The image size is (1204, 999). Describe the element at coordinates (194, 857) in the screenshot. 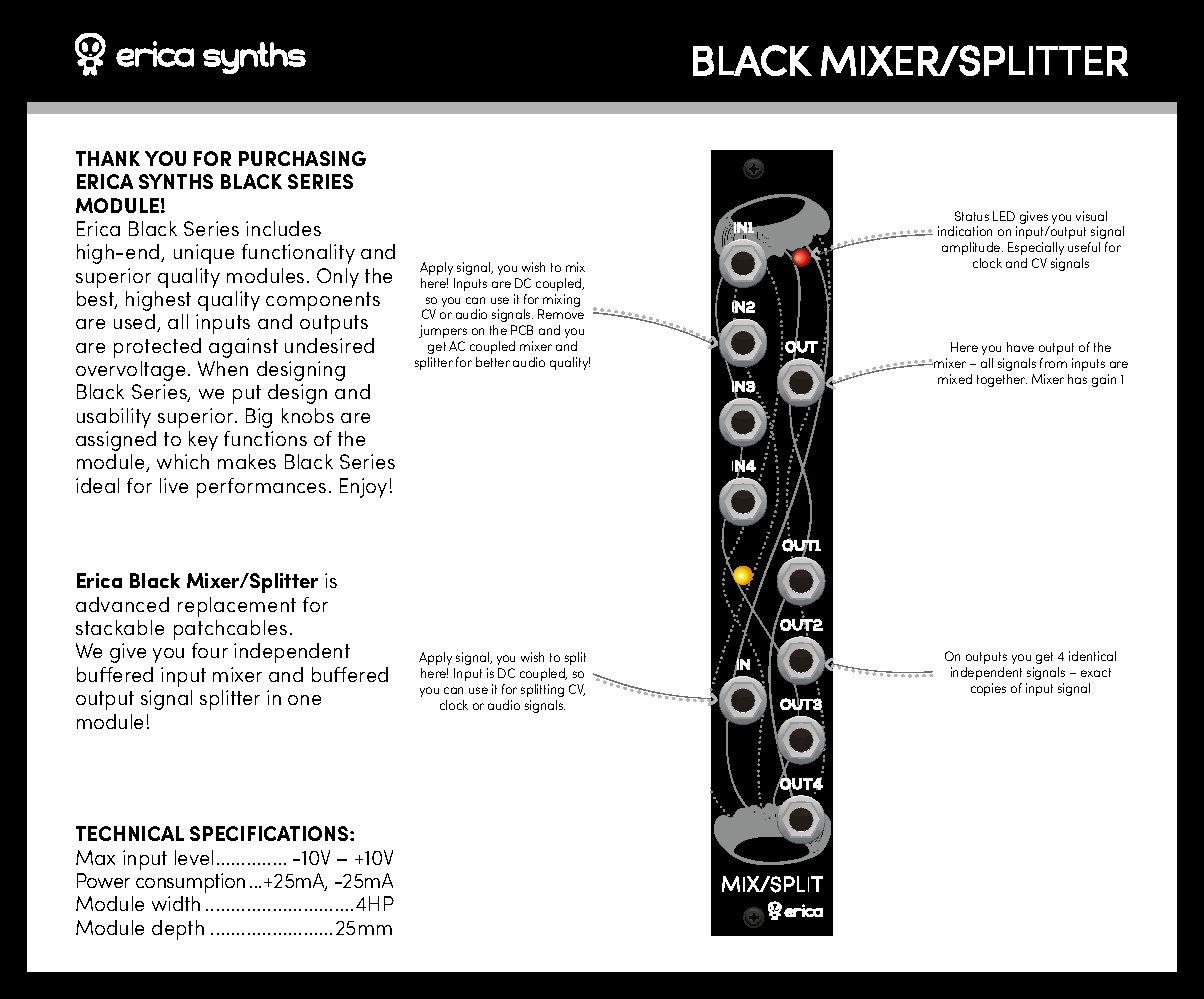

I see `level` at that location.
